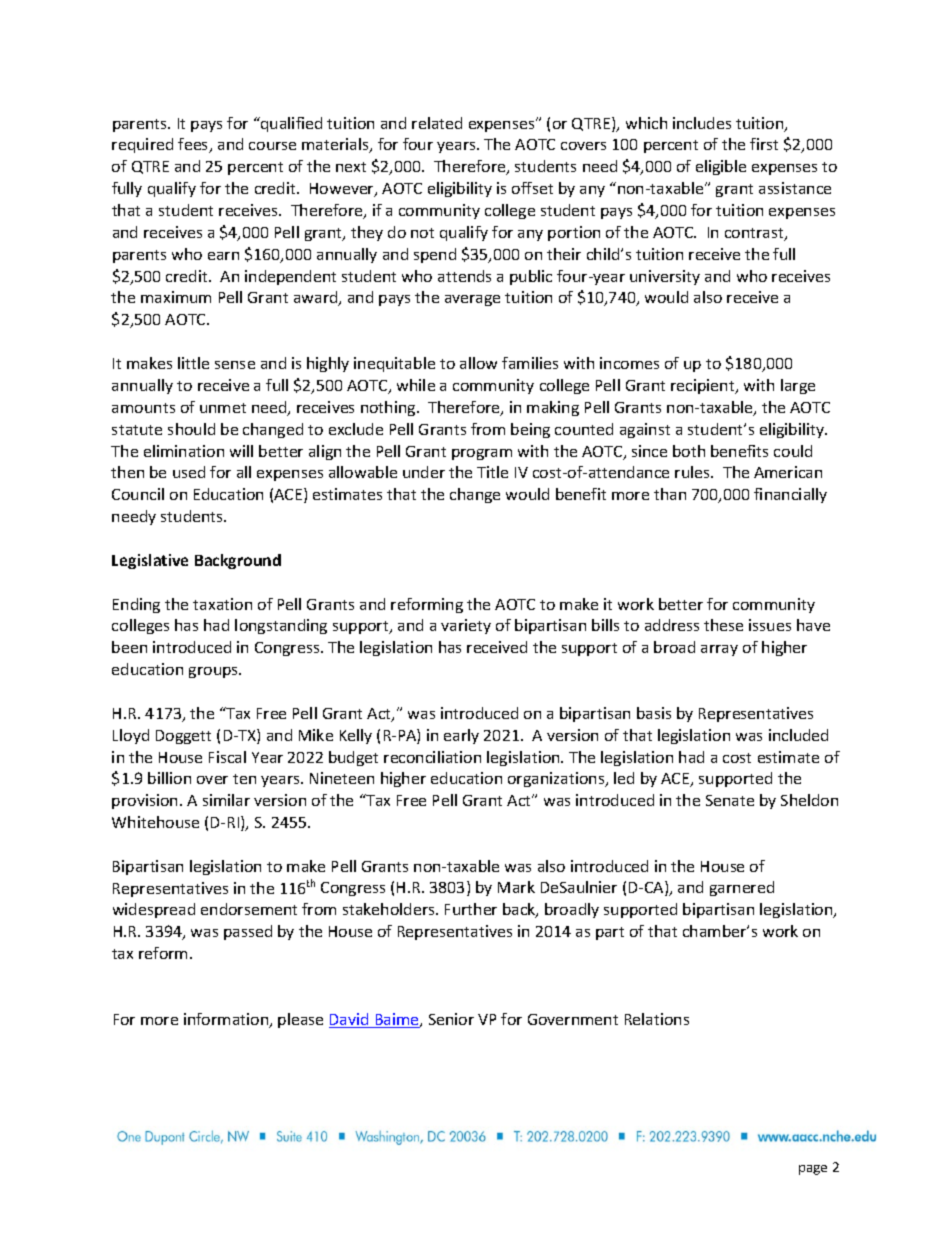 The height and width of the document is (1233, 952). What do you see at coordinates (492, 472) in the document?
I see `Title` at bounding box center [492, 472].
